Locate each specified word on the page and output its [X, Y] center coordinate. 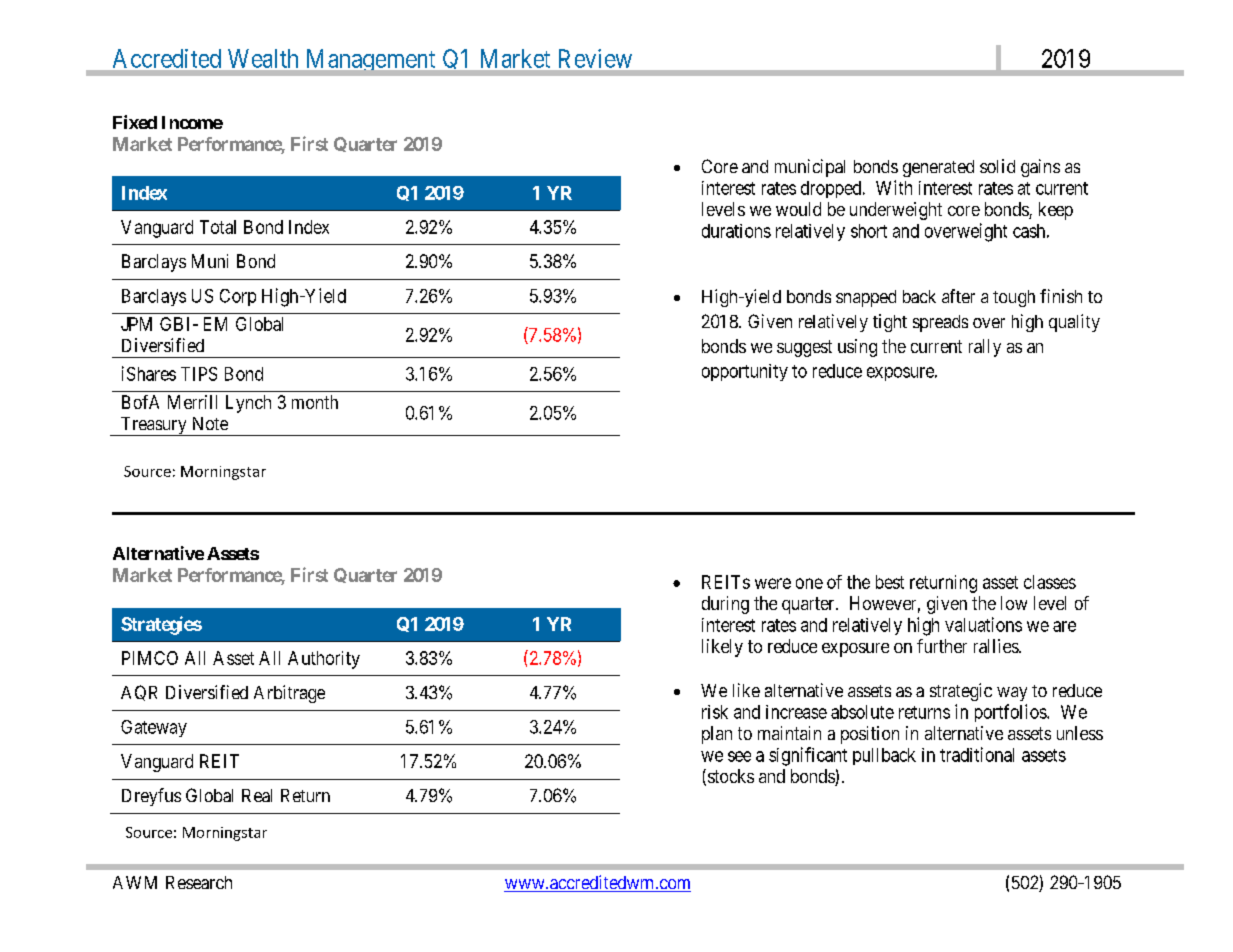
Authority [324, 660]
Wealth [263, 58]
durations [736, 231]
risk [715, 712]
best [890, 582]
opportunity [745, 372]
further [942, 646]
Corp [238, 297]
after [958, 296]
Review [595, 58]
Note [210, 423]
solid [997, 166]
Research [199, 882]
